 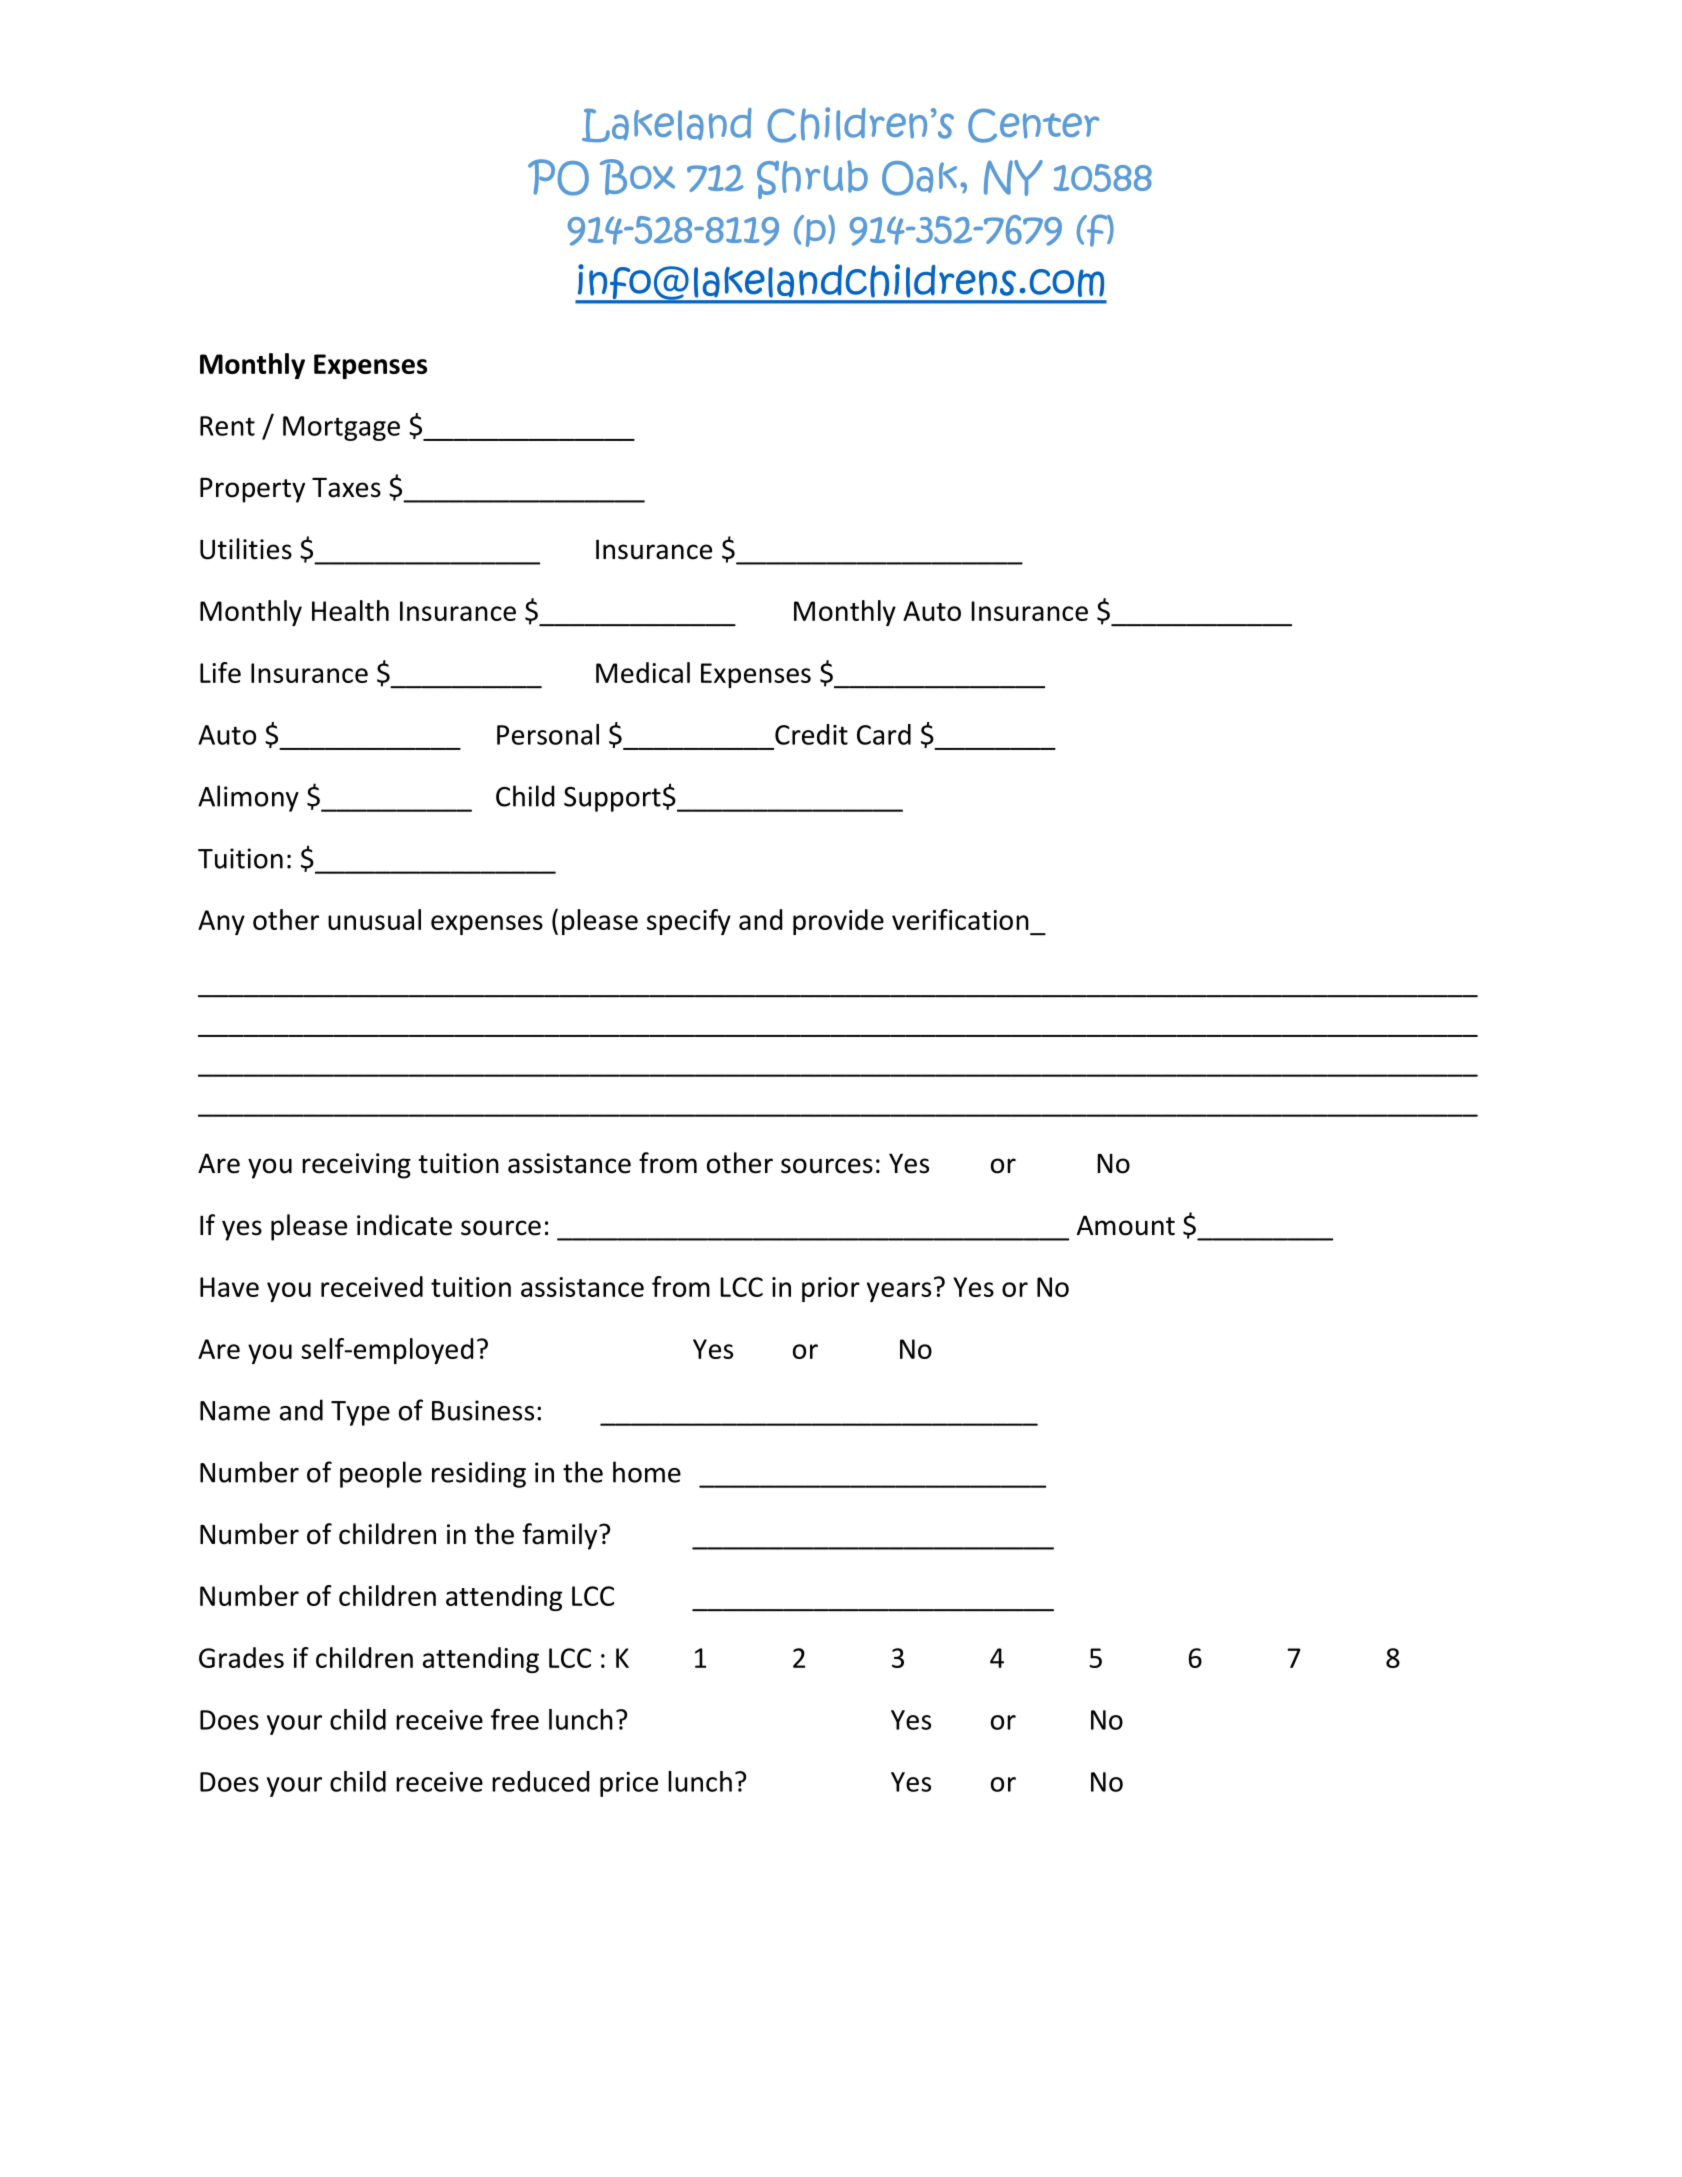 I want to click on price, so click(x=629, y=1784).
